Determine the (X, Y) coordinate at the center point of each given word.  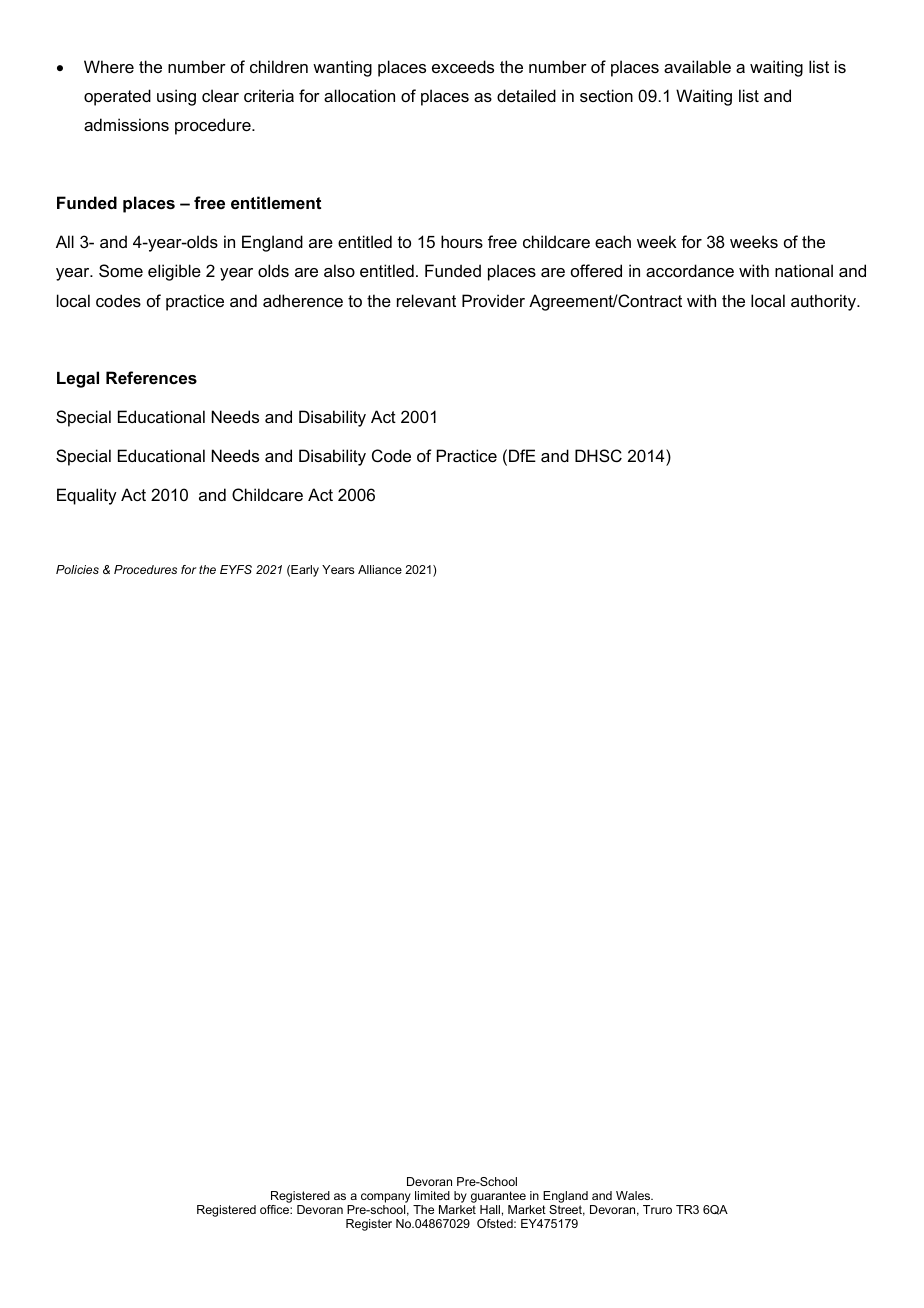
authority (825, 302)
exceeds (463, 66)
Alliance (380, 569)
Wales (634, 1195)
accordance (690, 270)
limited (432, 1195)
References (151, 377)
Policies (77, 569)
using (176, 97)
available (697, 66)
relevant (426, 300)
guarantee (498, 1198)
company (386, 1199)
